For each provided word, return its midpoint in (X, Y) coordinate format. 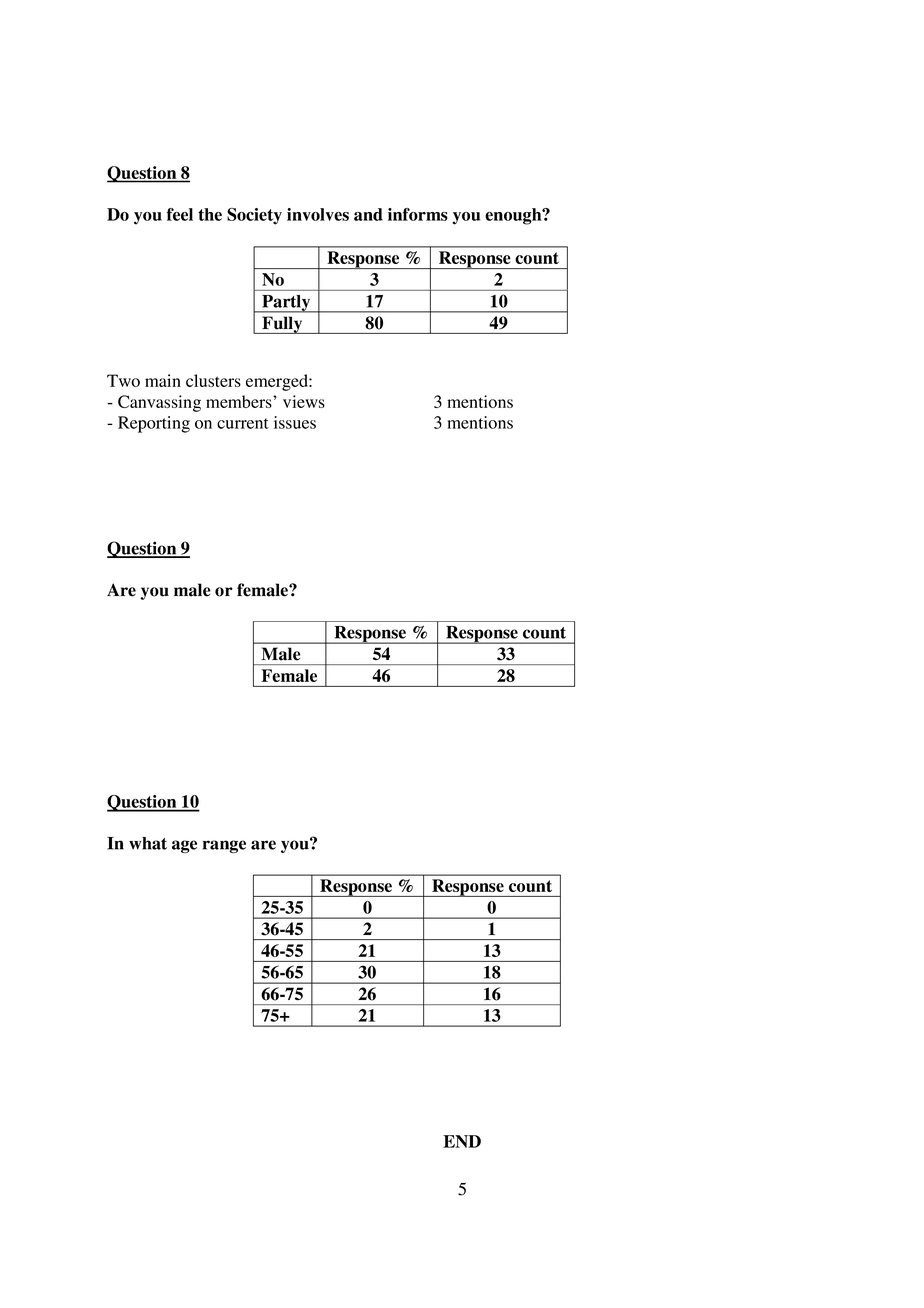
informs (418, 214)
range (224, 846)
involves (318, 214)
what (148, 843)
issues (295, 422)
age (184, 846)
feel (180, 214)
